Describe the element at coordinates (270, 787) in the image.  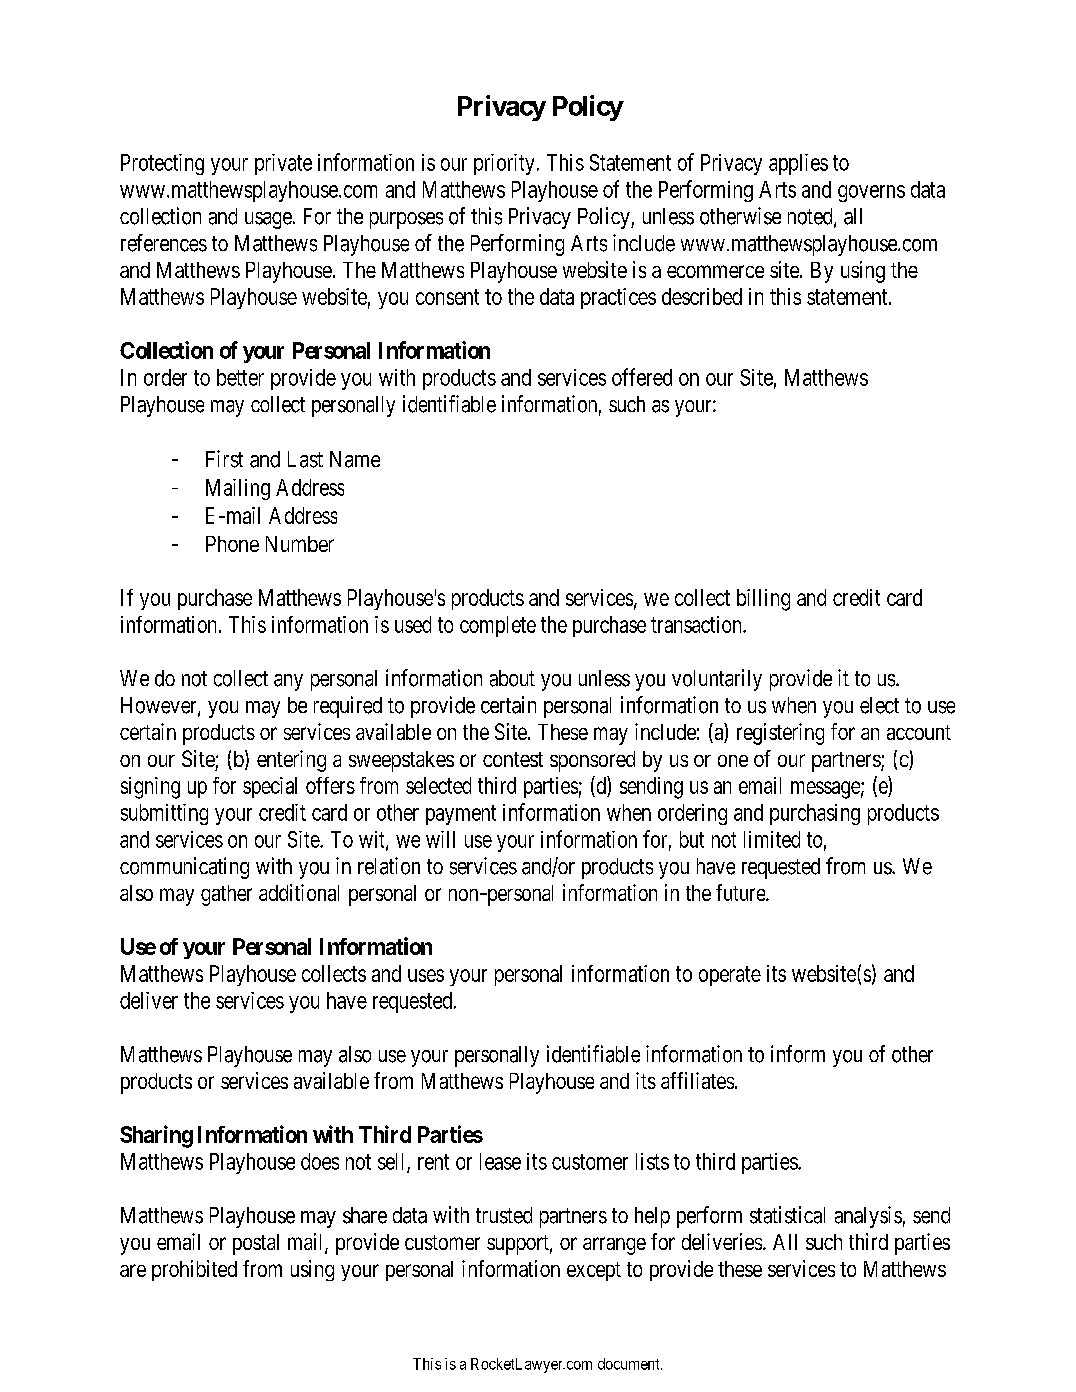
I see `special` at that location.
